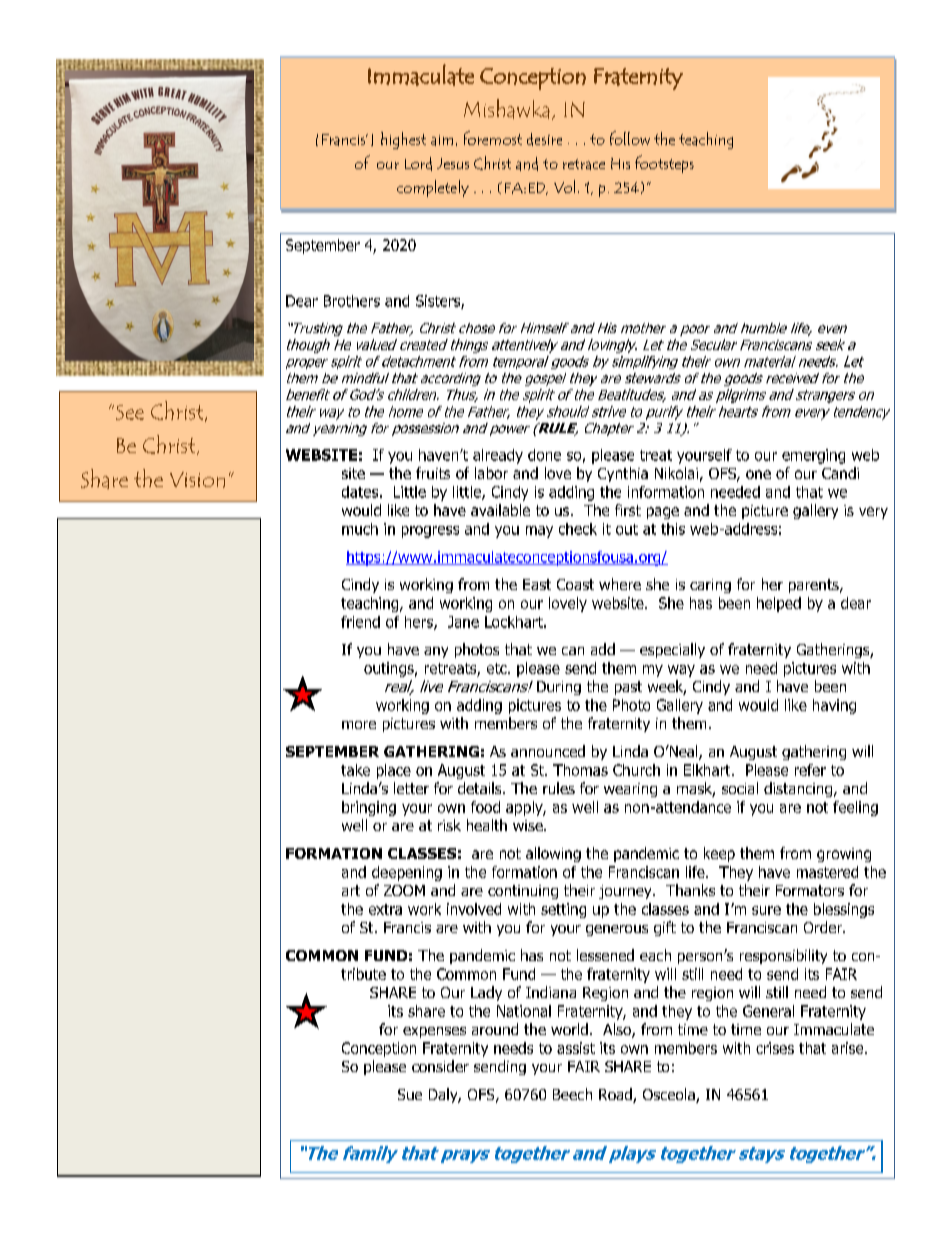 This document has width=952, height=1233. Describe the element at coordinates (664, 164) in the document. I see `footsteps` at that location.
